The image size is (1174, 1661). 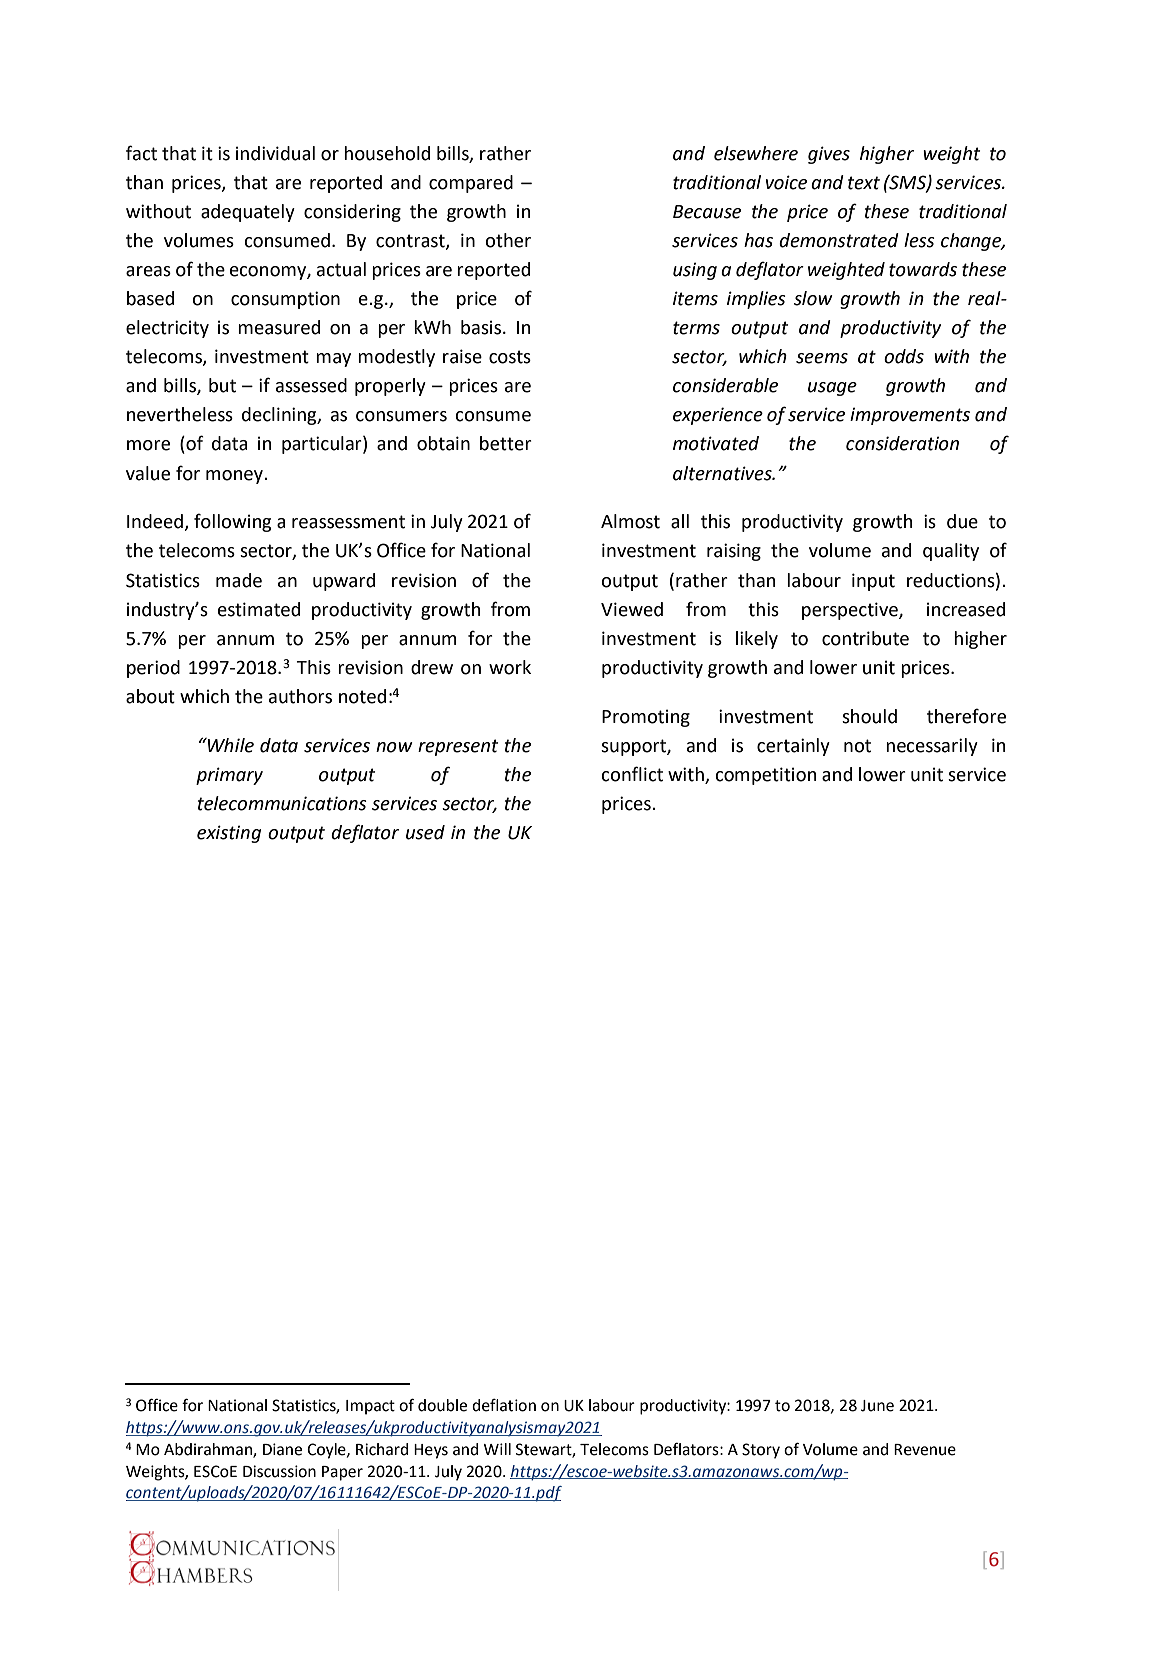 What do you see at coordinates (864, 183) in the screenshot?
I see `text` at bounding box center [864, 183].
